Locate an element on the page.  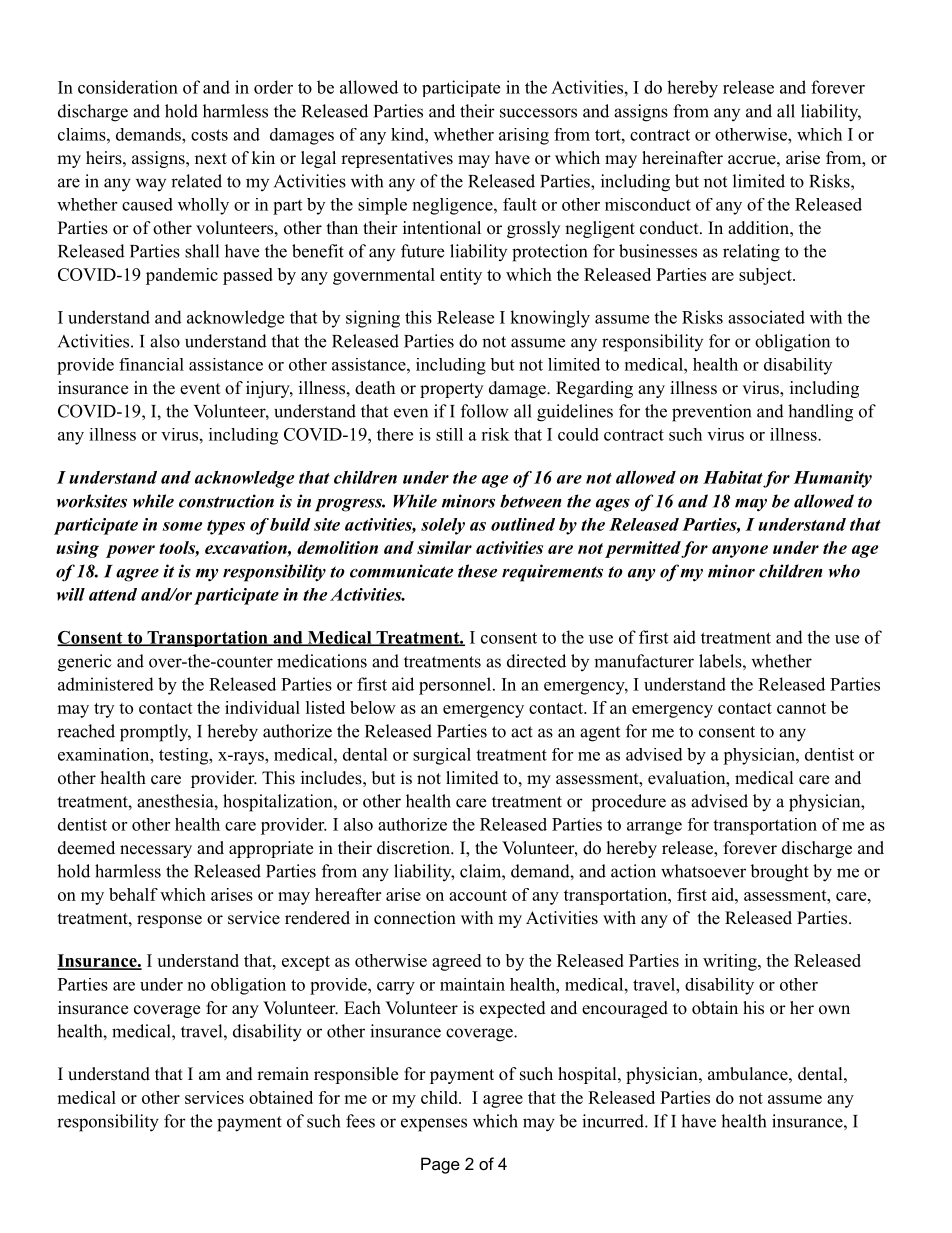
kind is located at coordinates (408, 134).
